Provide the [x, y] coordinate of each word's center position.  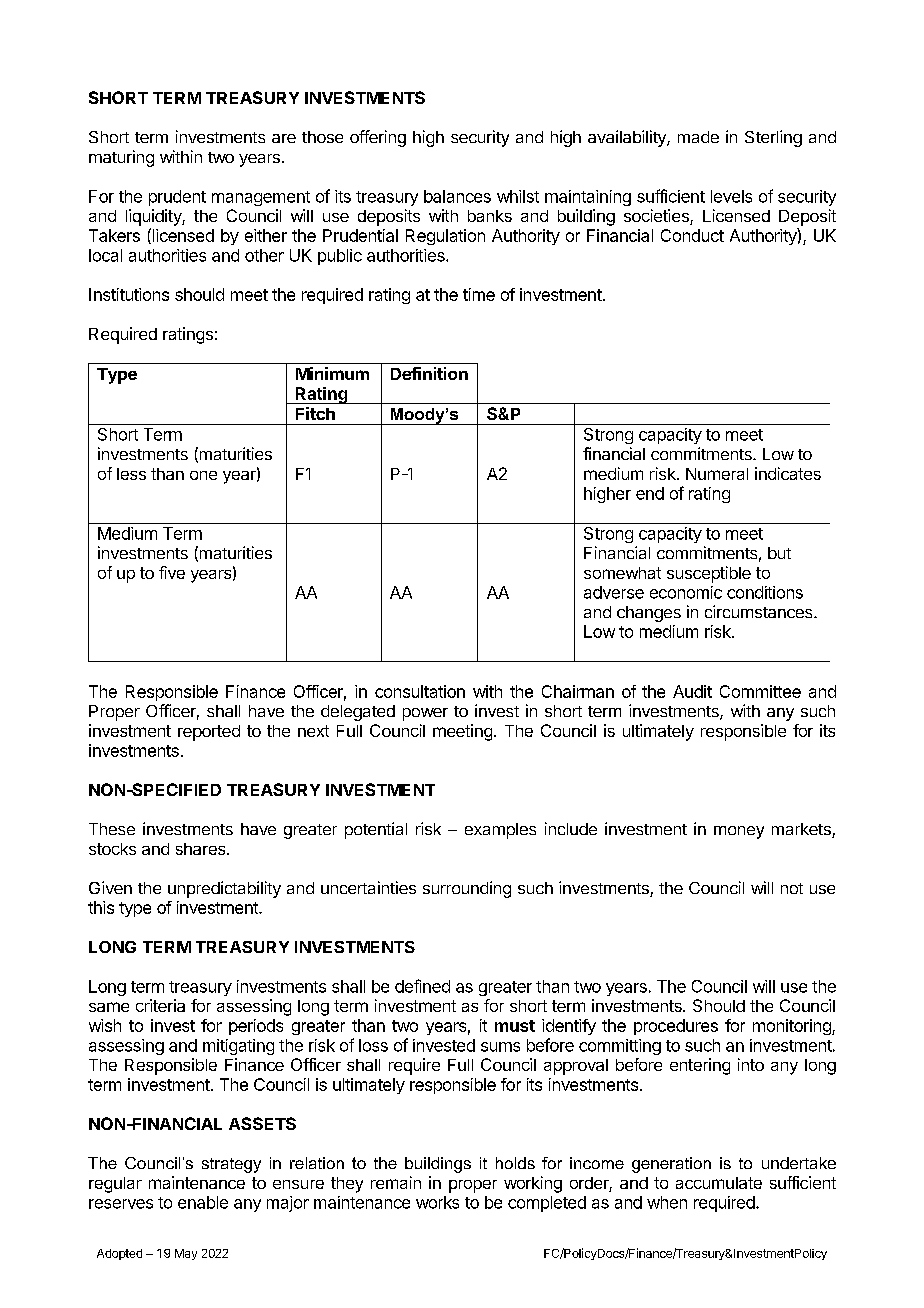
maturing [121, 158]
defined [422, 986]
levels [731, 196]
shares [202, 849]
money [739, 832]
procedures [676, 1027]
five [172, 572]
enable [203, 1202]
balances [457, 196]
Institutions [129, 294]
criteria [160, 1005]
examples [500, 831]
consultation [420, 691]
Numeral [717, 474]
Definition [429, 373]
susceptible [709, 574]
